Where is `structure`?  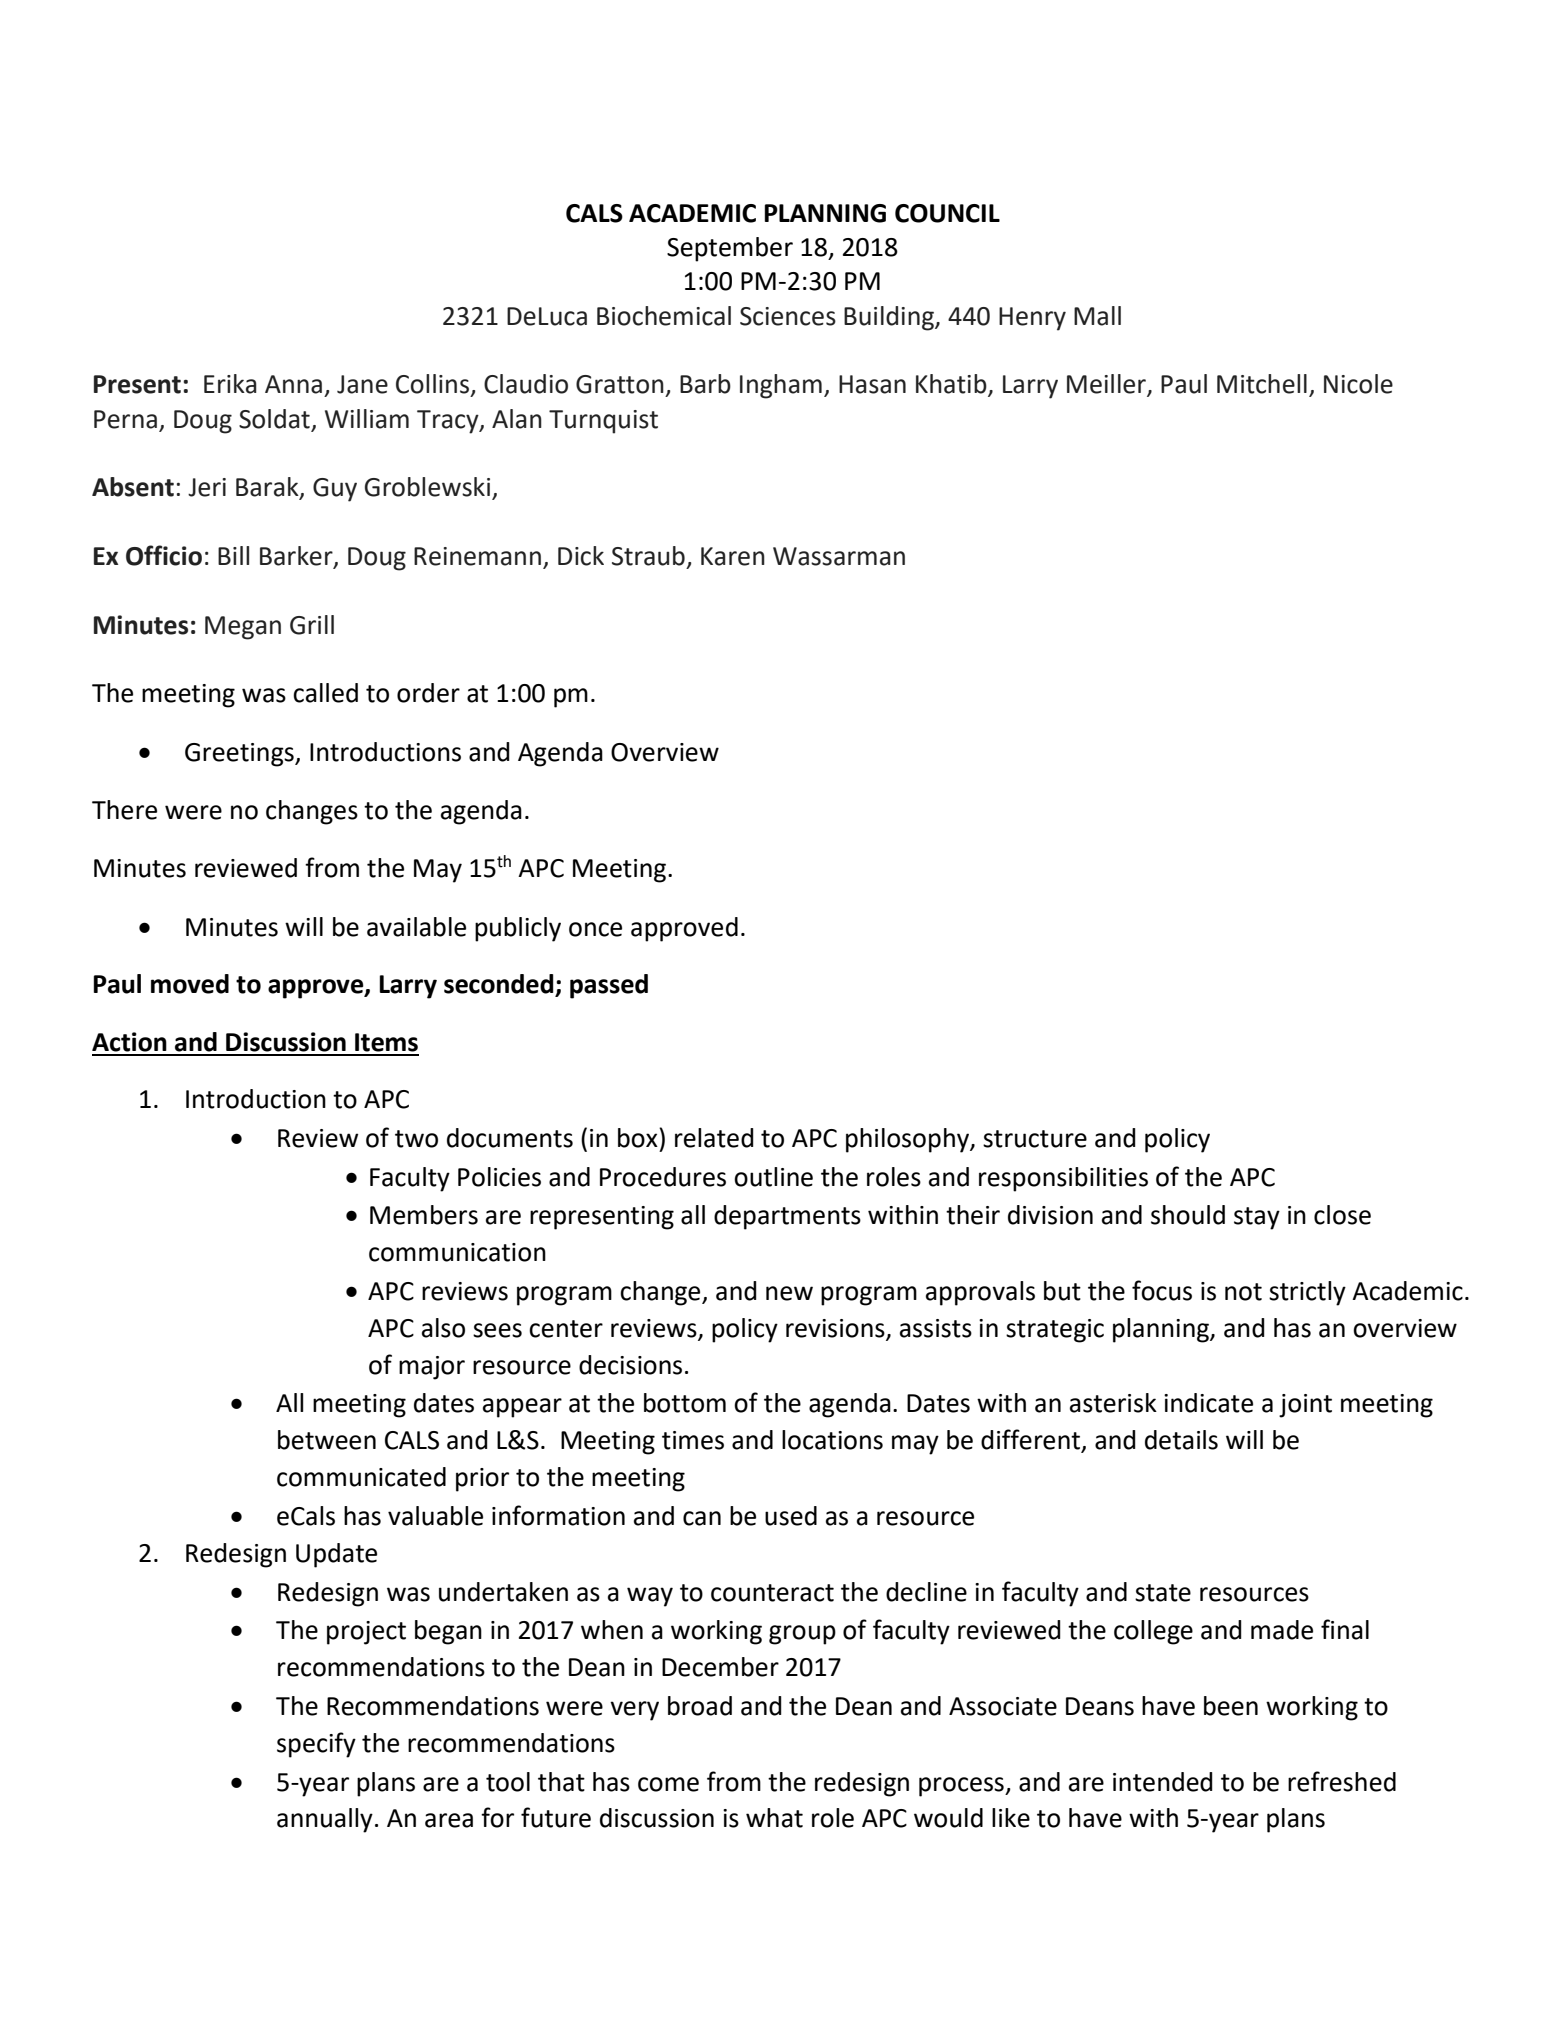
structure is located at coordinates (1035, 1139).
